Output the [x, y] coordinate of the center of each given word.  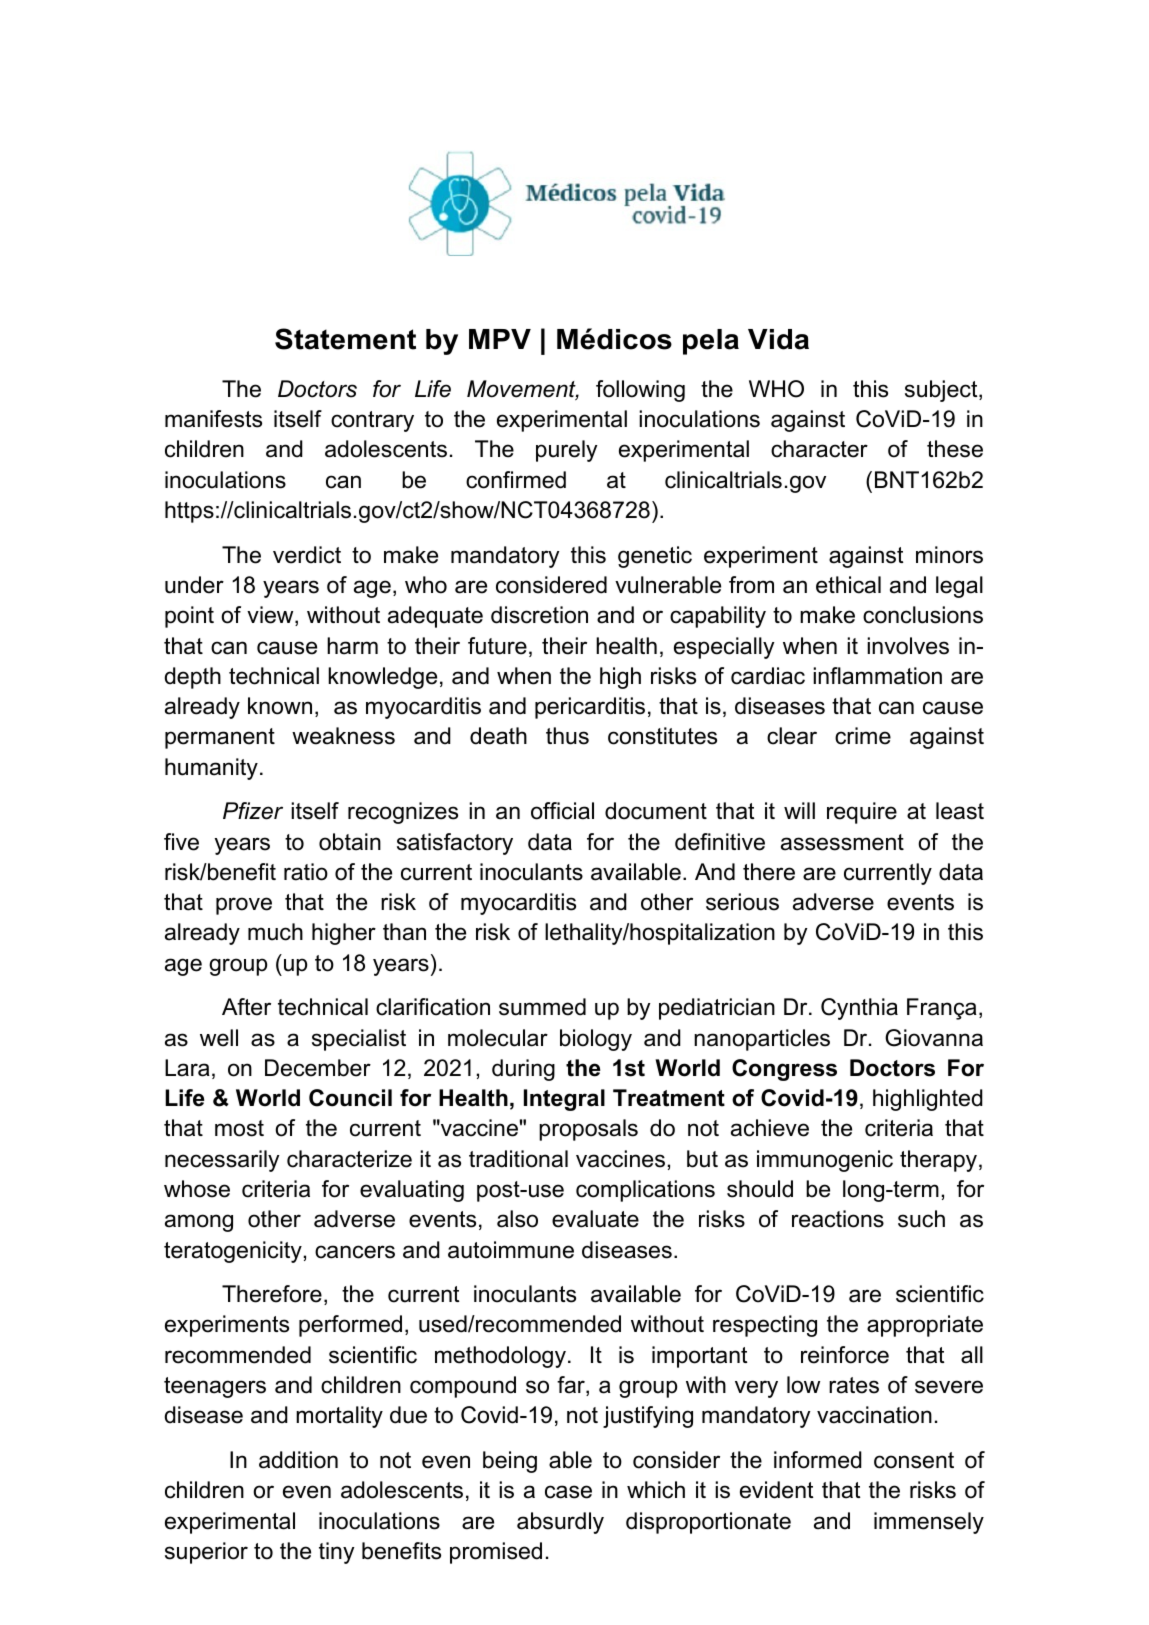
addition [298, 1460]
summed [542, 1007]
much [275, 932]
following [640, 391]
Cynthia [859, 1009]
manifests [213, 419]
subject [942, 391]
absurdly [560, 1523]
